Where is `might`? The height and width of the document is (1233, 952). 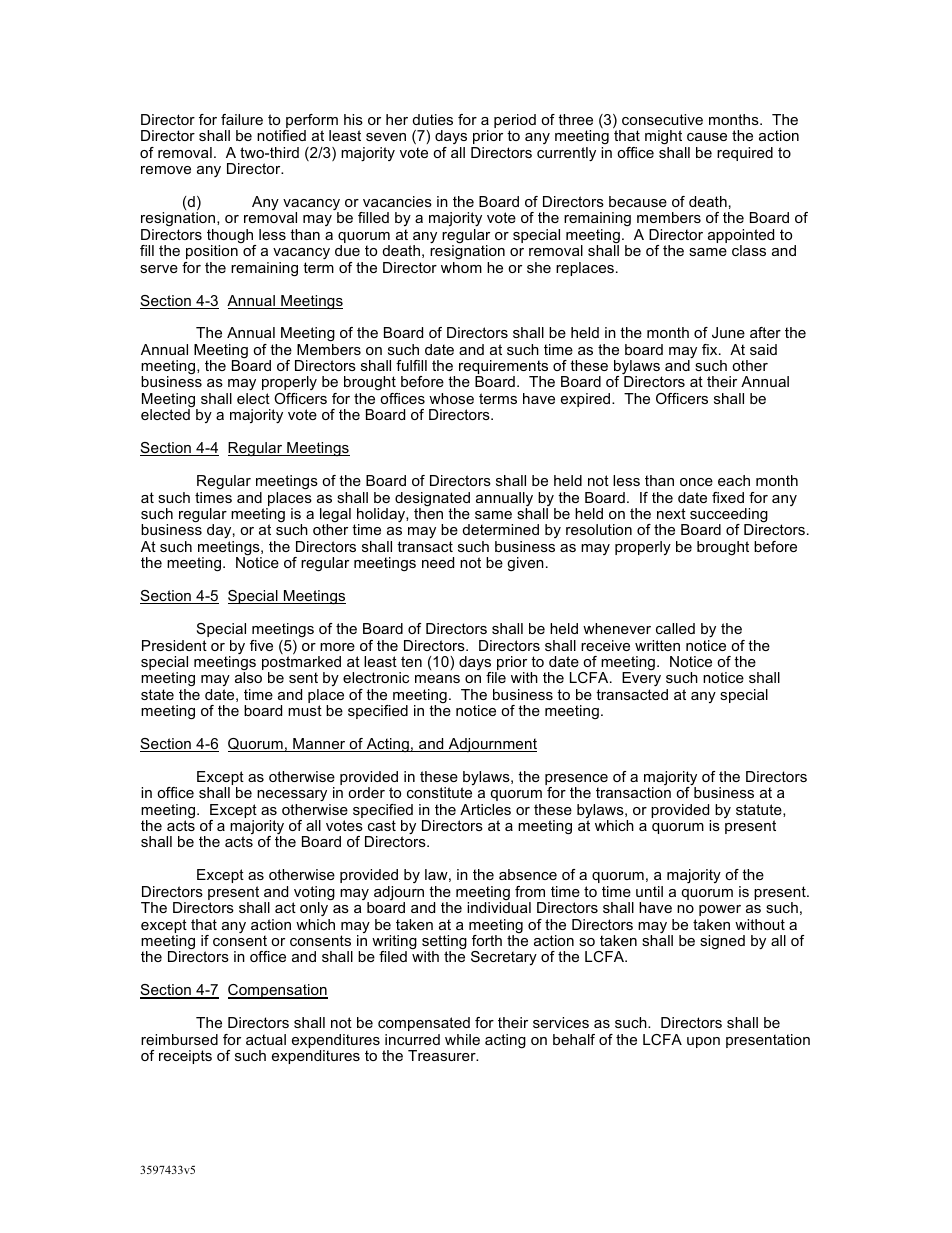 might is located at coordinates (663, 137).
